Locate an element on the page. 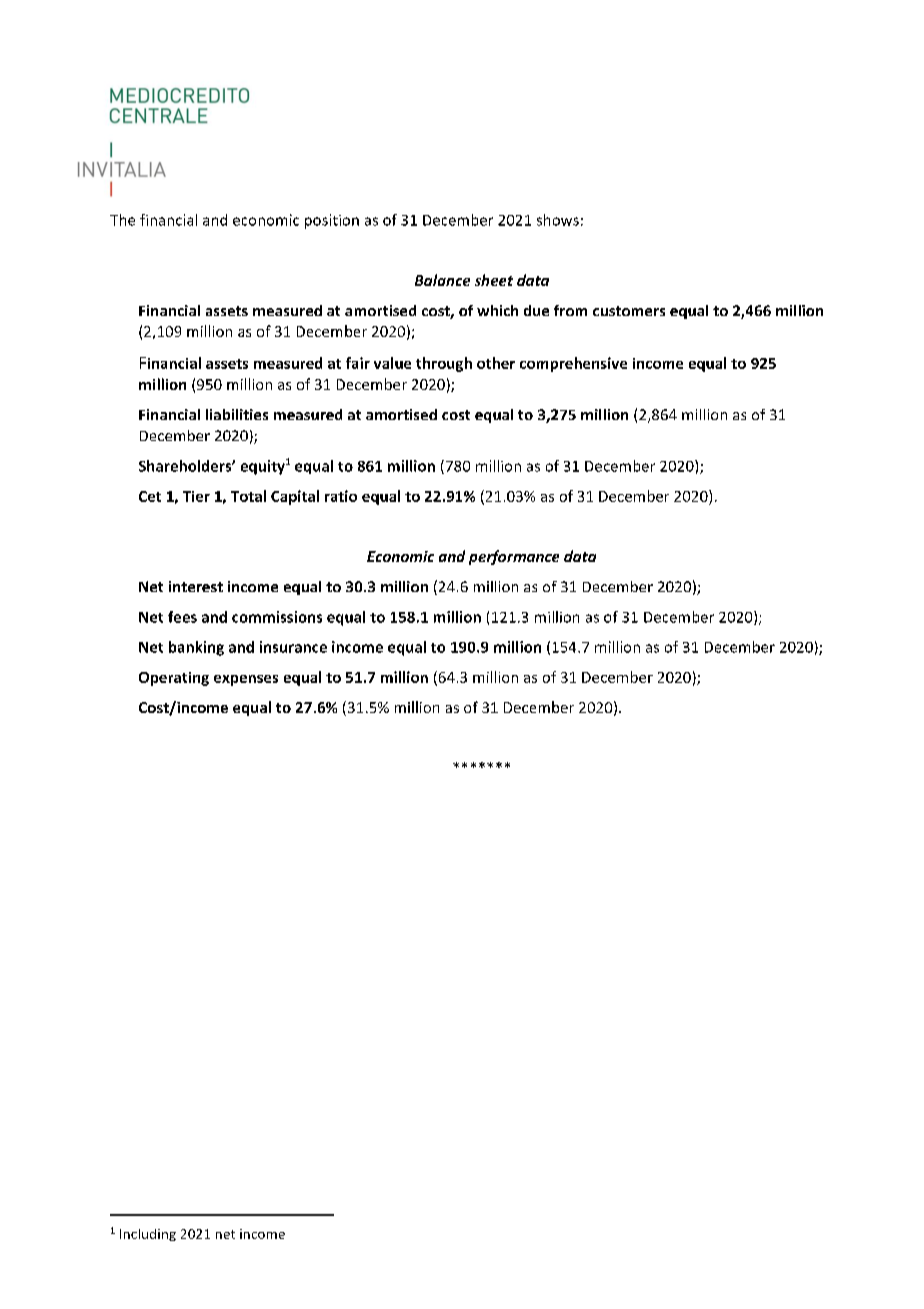  position is located at coordinates (332, 221).
